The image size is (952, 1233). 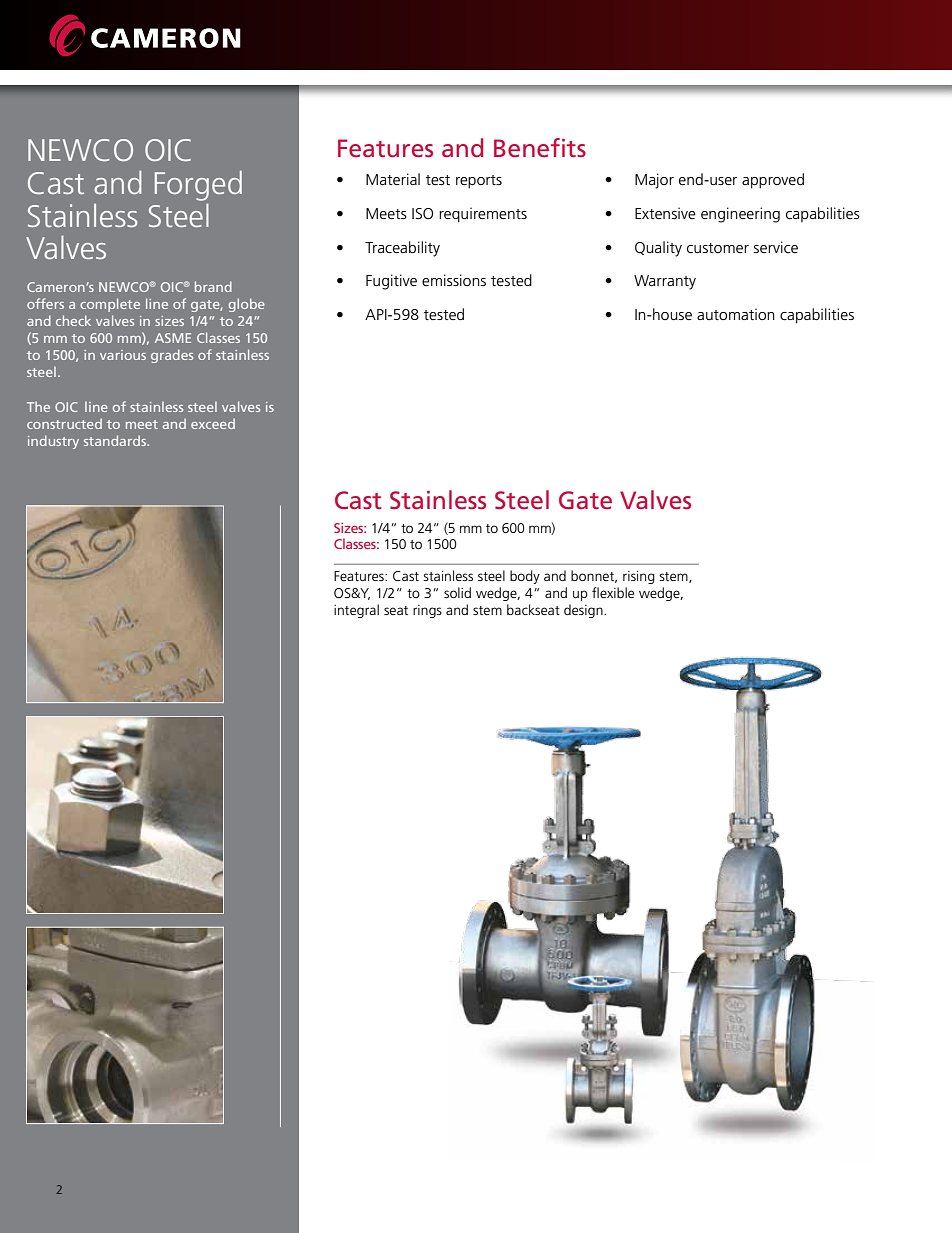 I want to click on Major, so click(x=654, y=181).
